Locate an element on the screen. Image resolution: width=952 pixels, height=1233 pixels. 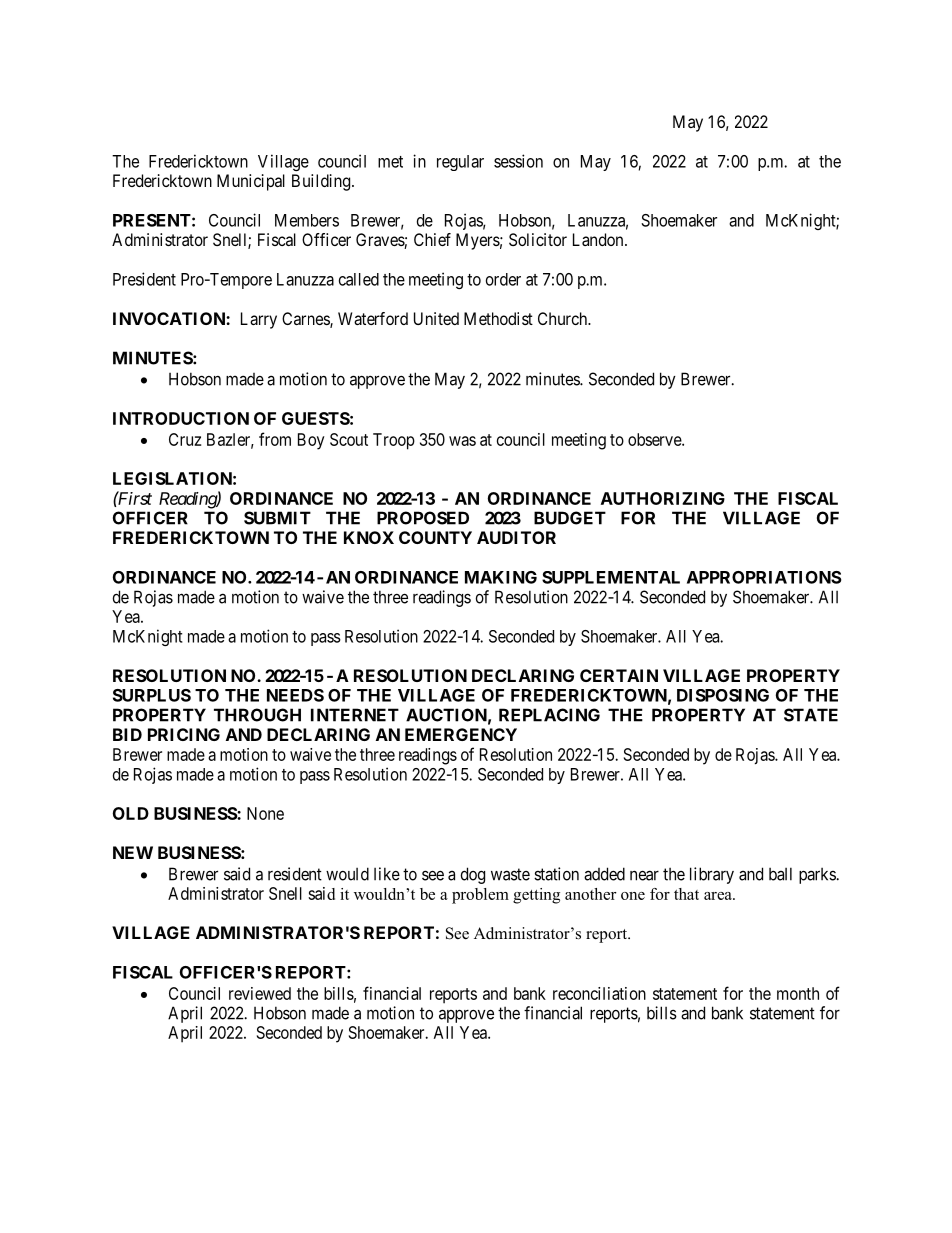
THROUGH is located at coordinates (257, 715).
